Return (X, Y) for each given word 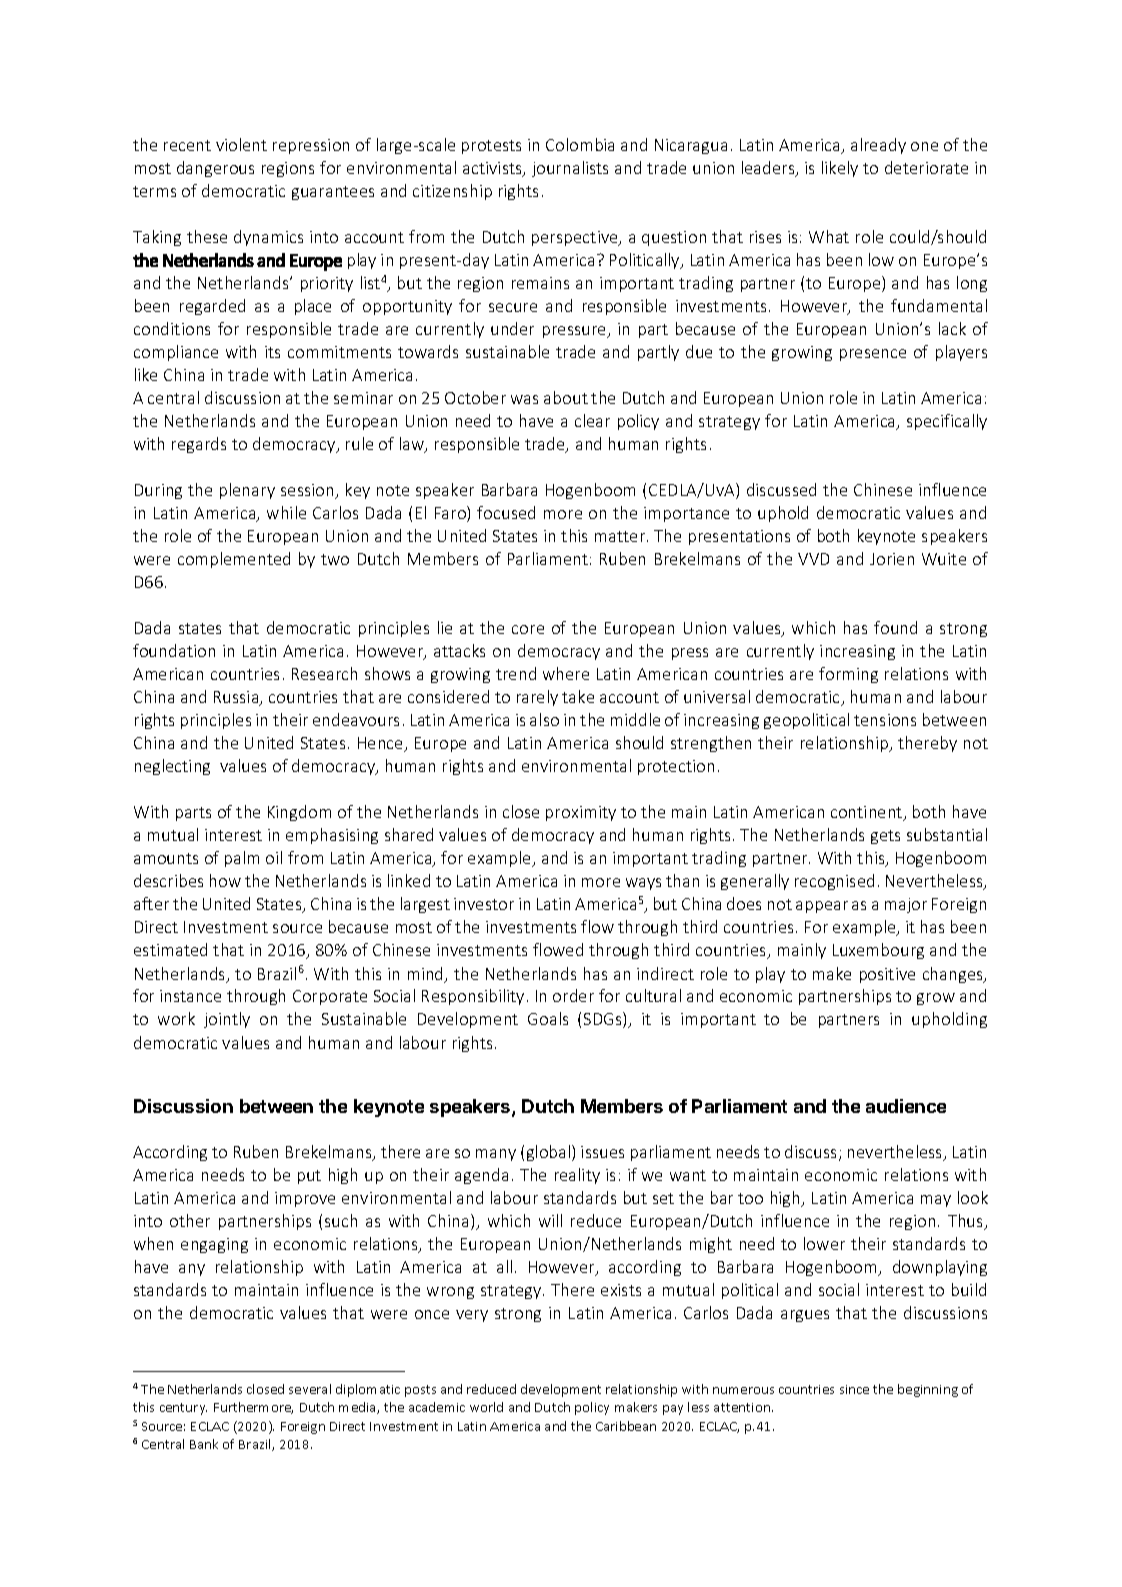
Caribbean (626, 1426)
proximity (581, 813)
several (310, 1389)
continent (868, 813)
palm (242, 859)
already (878, 146)
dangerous (215, 169)
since (854, 1389)
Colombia (580, 144)
